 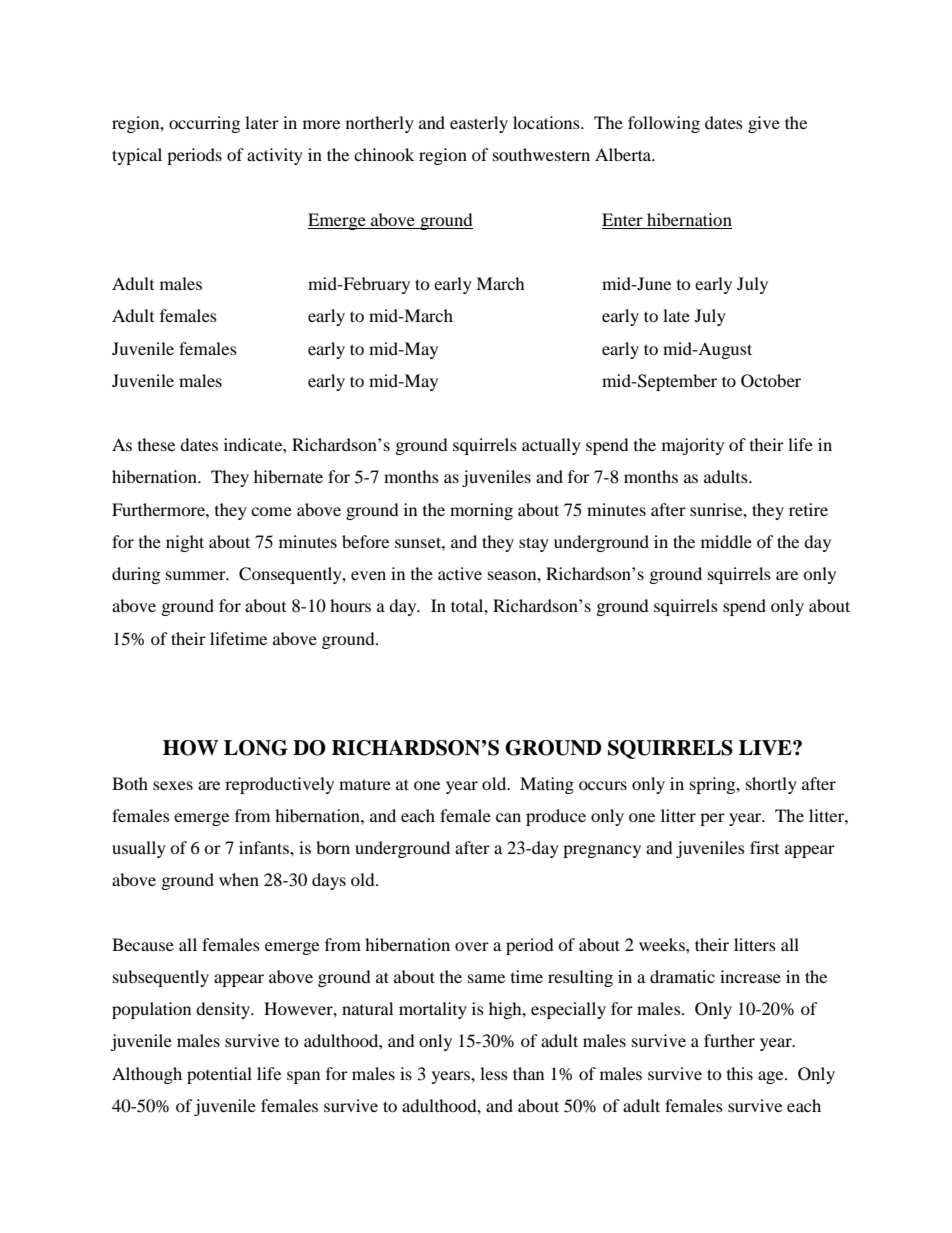 I want to click on summer, so click(x=197, y=575).
